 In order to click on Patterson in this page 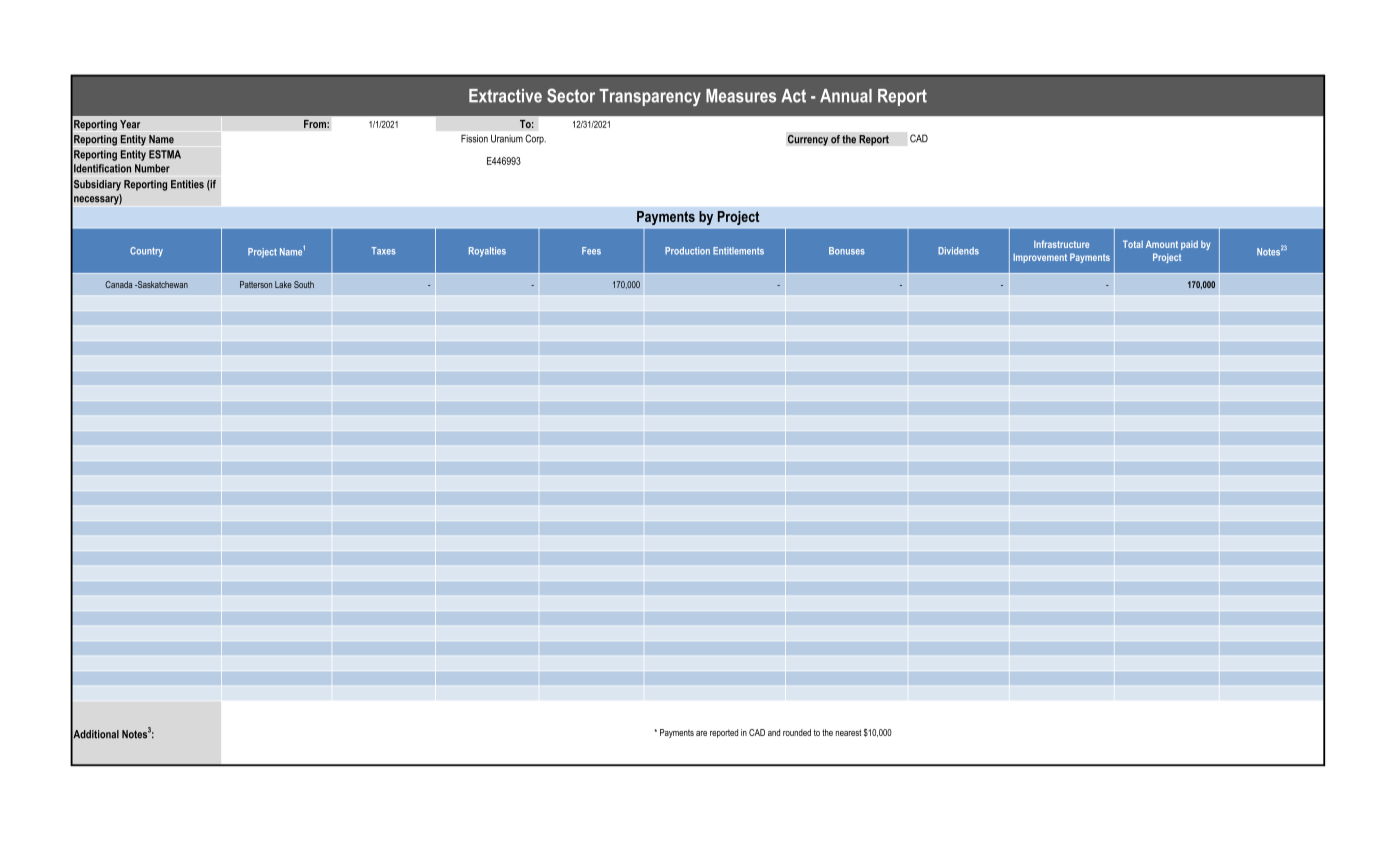, I will do `click(256, 284)`.
